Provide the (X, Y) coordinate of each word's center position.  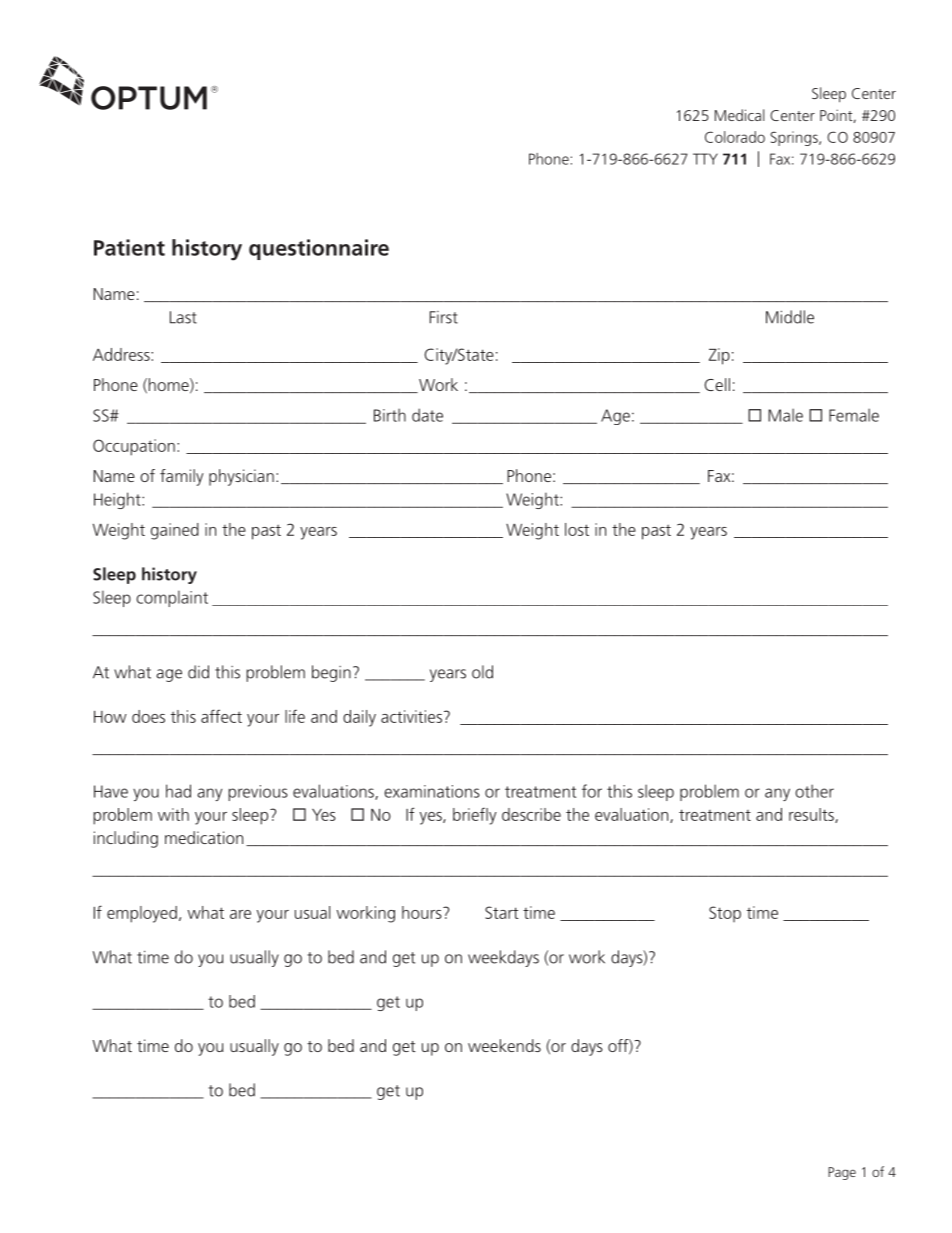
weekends (504, 1045)
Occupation (134, 447)
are (240, 914)
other (814, 791)
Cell (717, 384)
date (427, 415)
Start (502, 912)
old (482, 672)
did (198, 672)
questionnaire (319, 249)
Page (842, 1173)
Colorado (735, 137)
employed (142, 914)
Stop (725, 914)
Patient (129, 247)
